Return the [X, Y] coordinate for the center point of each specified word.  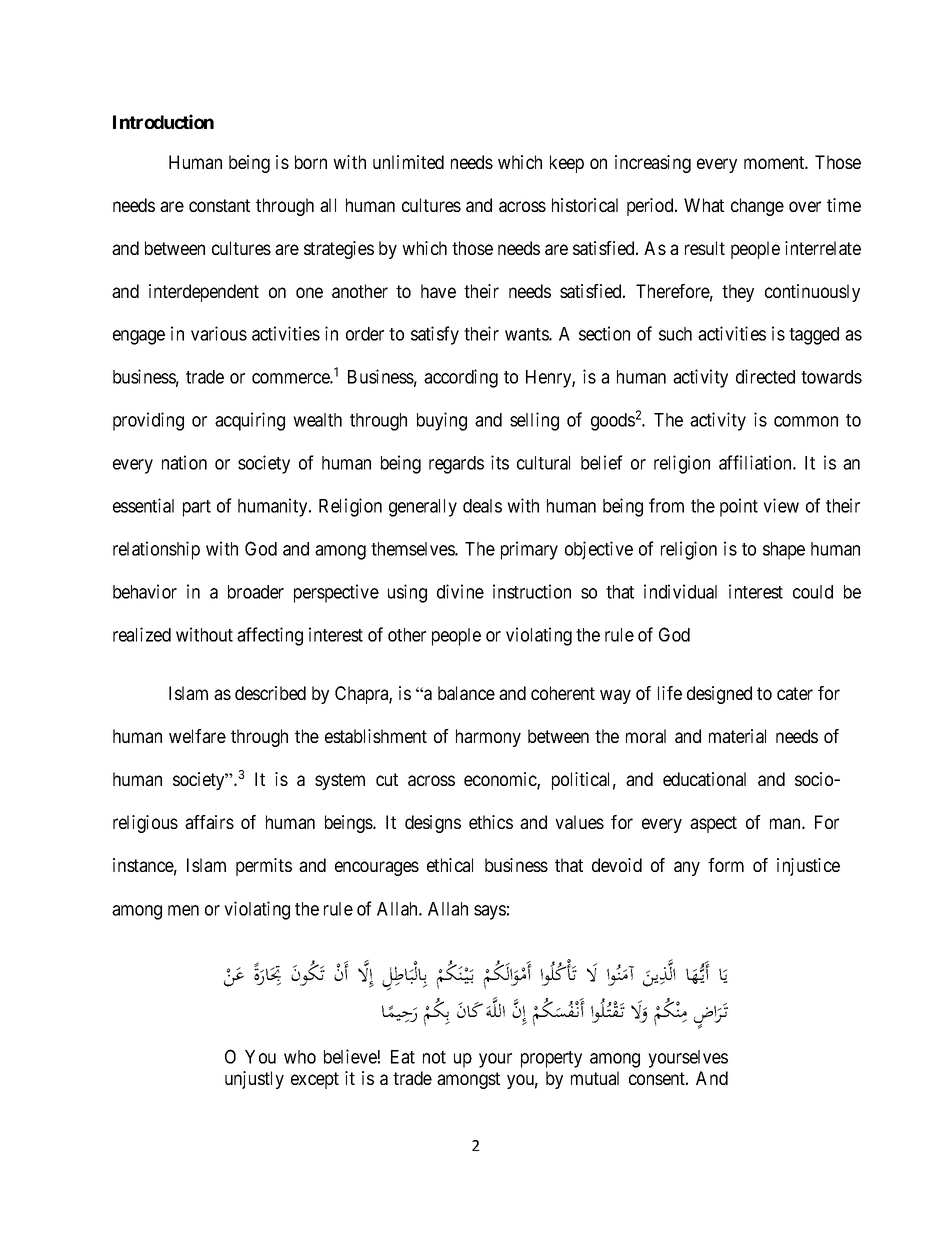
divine [460, 591]
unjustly [254, 1080]
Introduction [163, 121]
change [757, 207]
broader [256, 592]
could [813, 592]
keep [567, 164]
